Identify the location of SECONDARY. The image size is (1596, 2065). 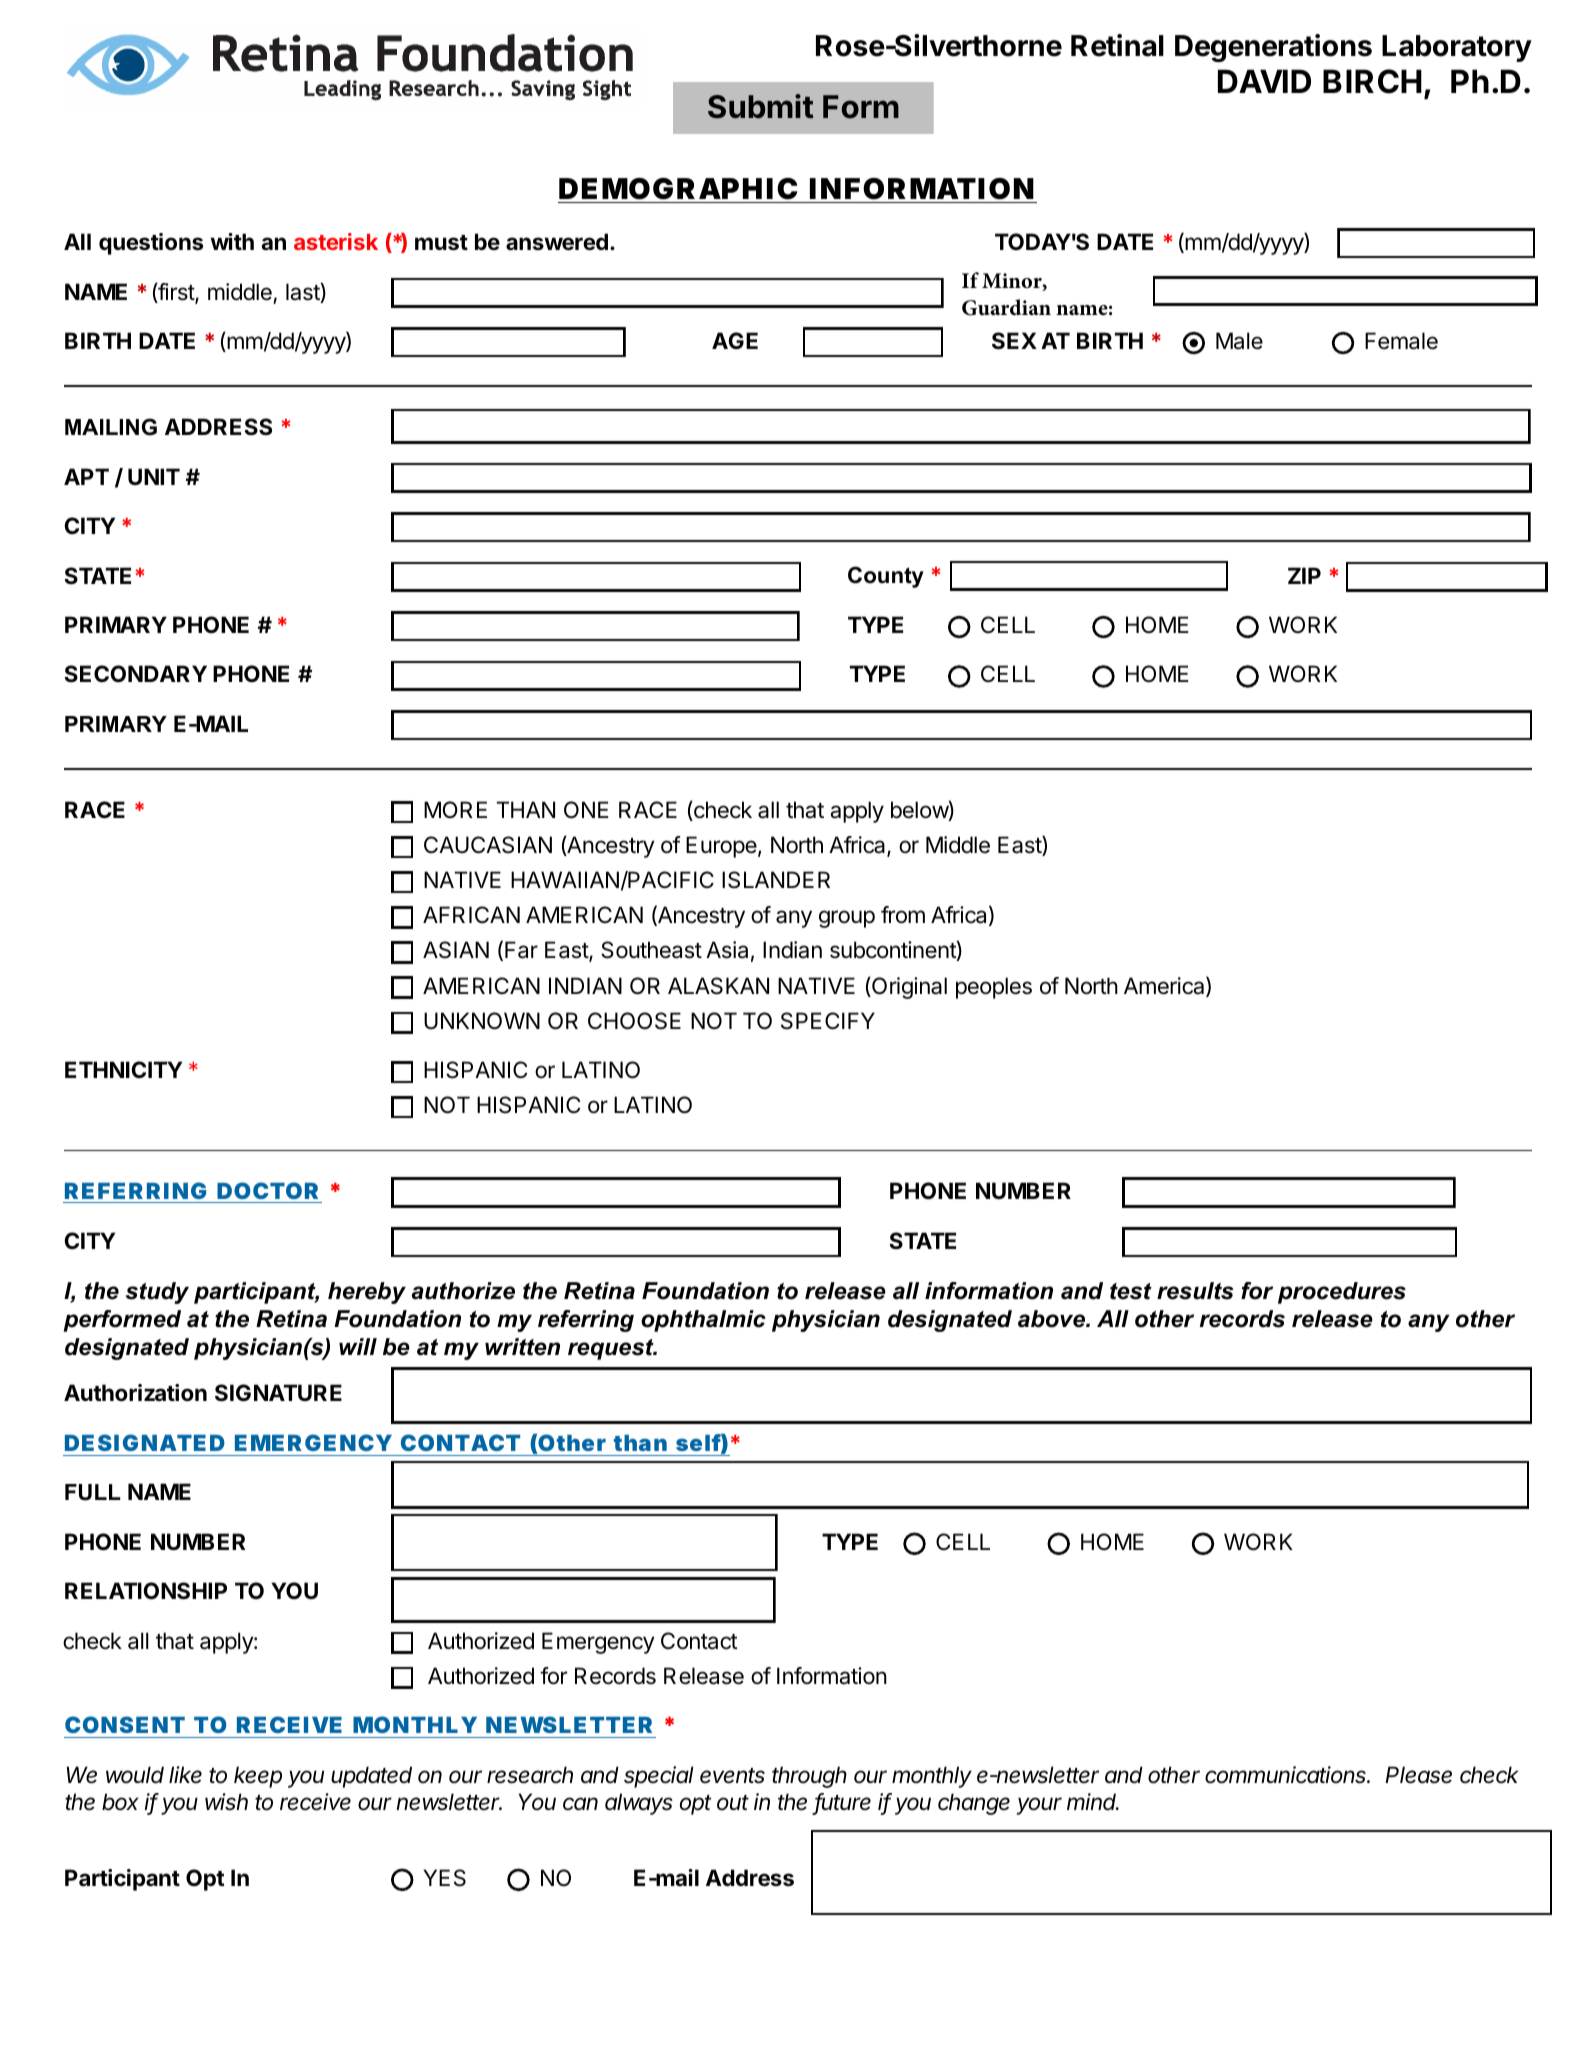
(135, 674).
